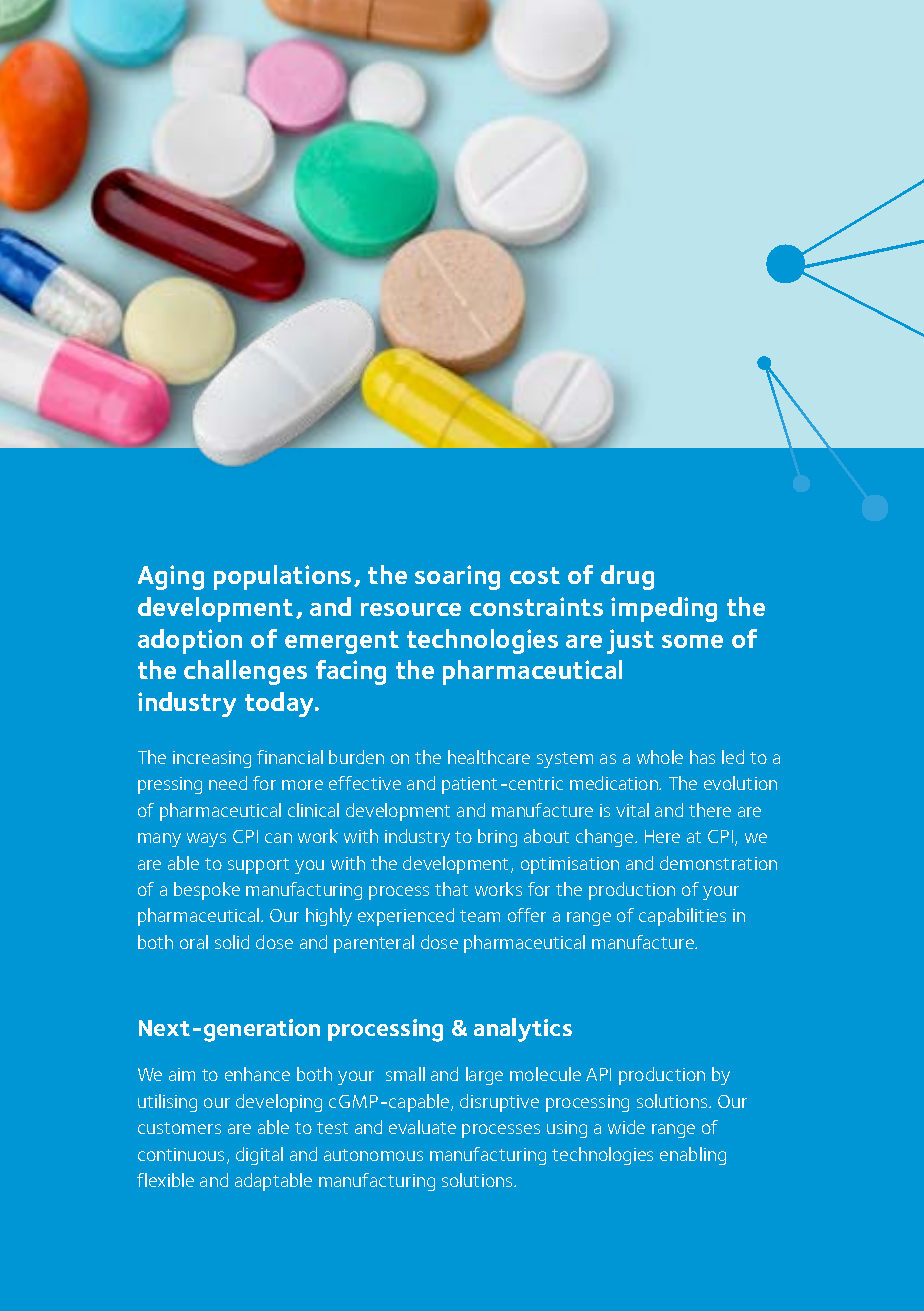  What do you see at coordinates (693, 1156) in the image?
I see `enabling` at bounding box center [693, 1156].
